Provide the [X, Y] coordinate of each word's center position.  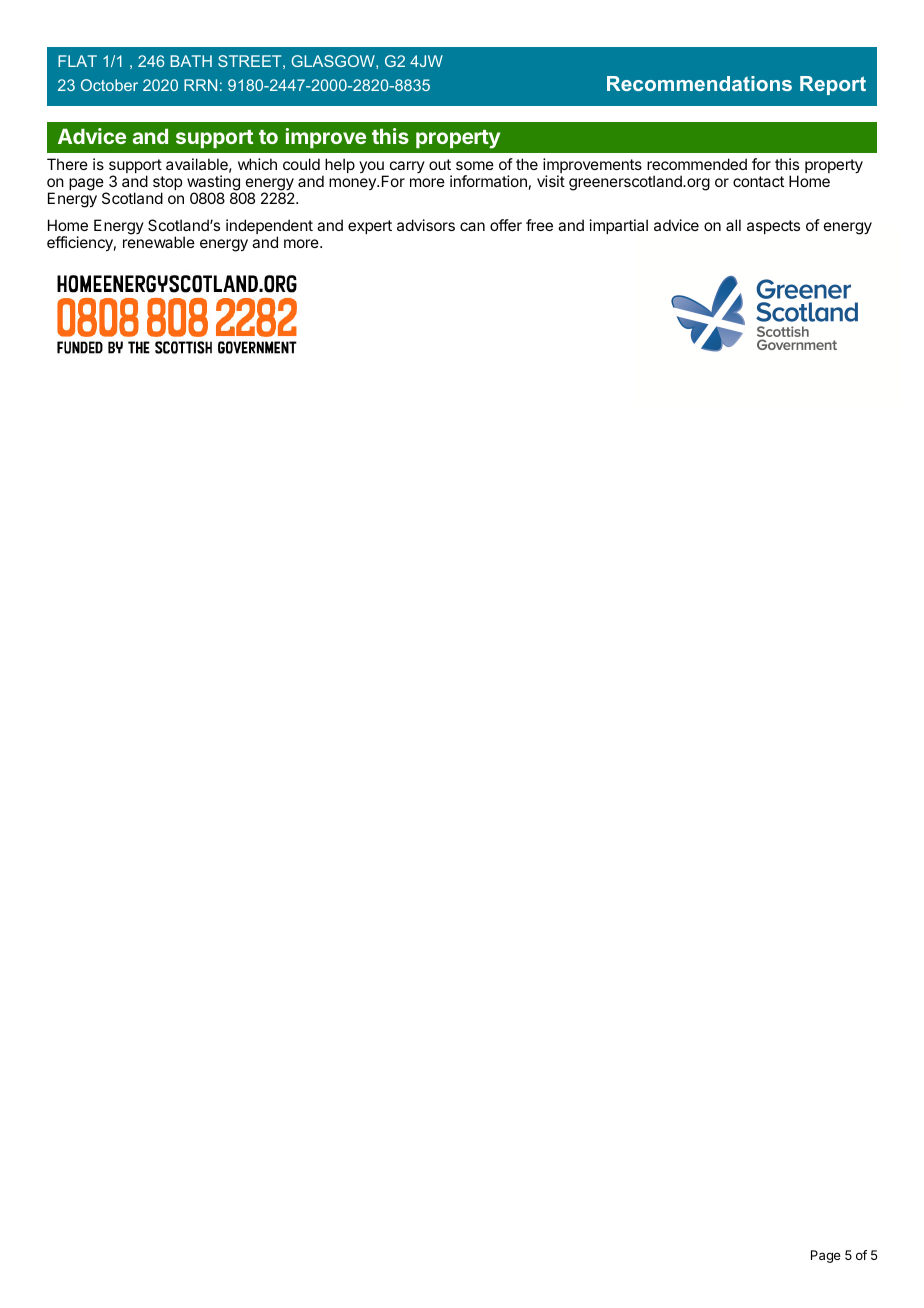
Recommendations [699, 83]
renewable [159, 242]
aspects [773, 227]
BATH [191, 61]
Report [833, 85]
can [472, 226]
